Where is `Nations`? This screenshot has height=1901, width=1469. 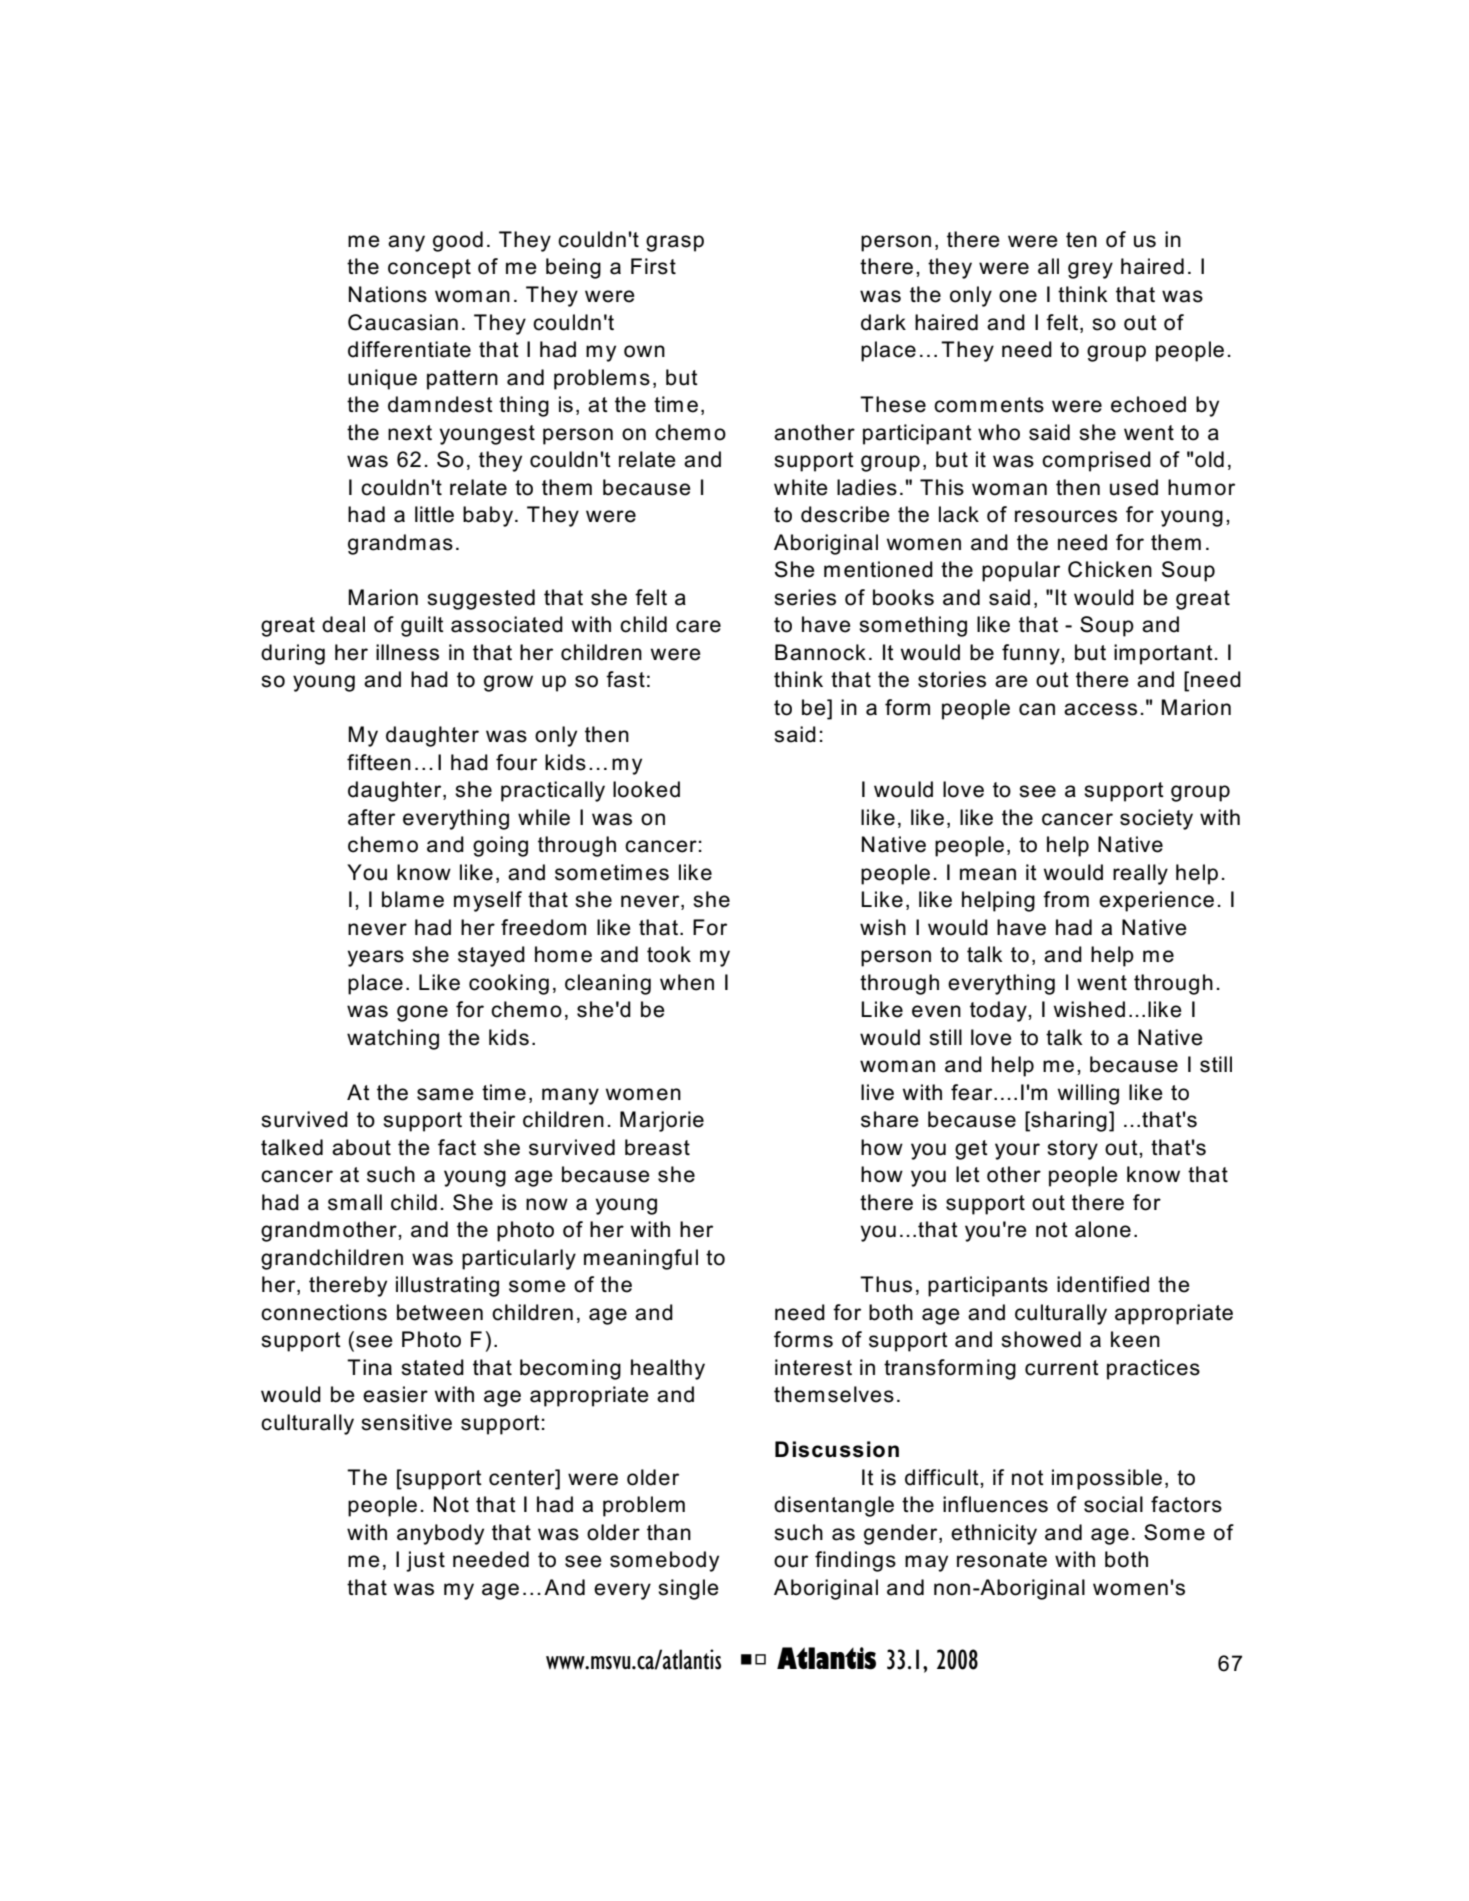
Nations is located at coordinates (388, 294).
